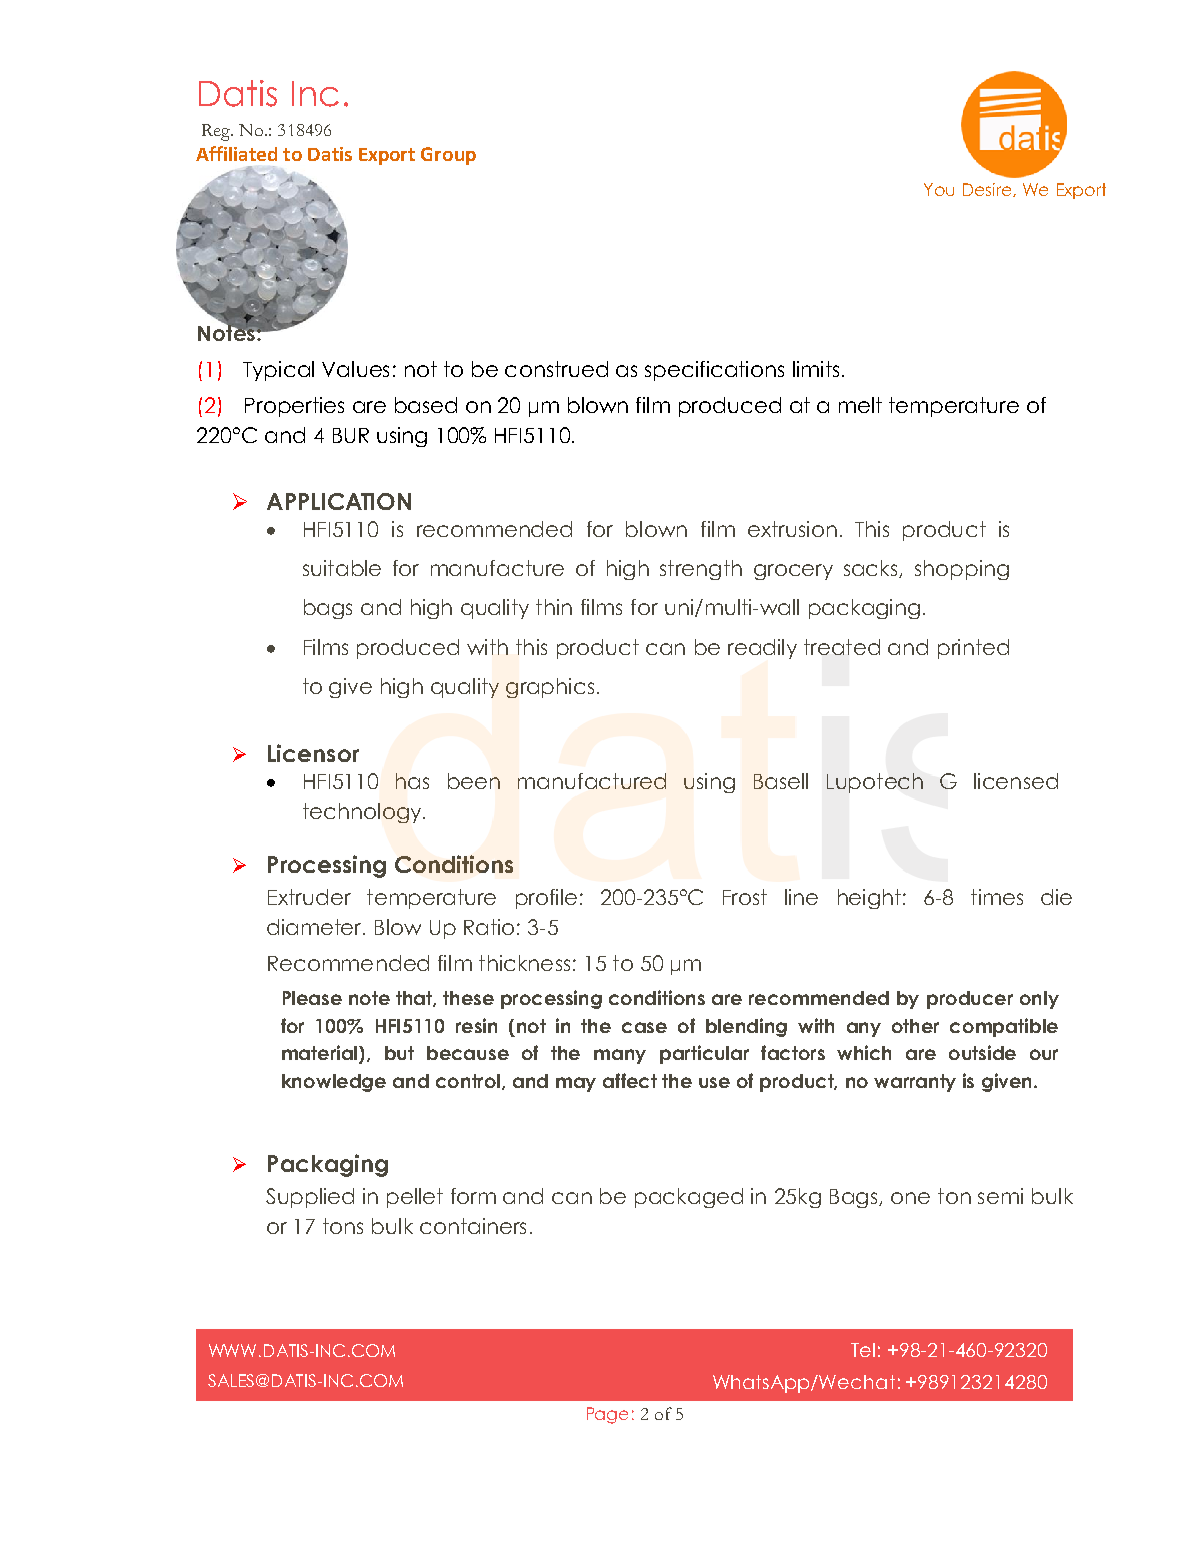 The height and width of the image is (1543, 1192). I want to click on Group, so click(448, 156).
